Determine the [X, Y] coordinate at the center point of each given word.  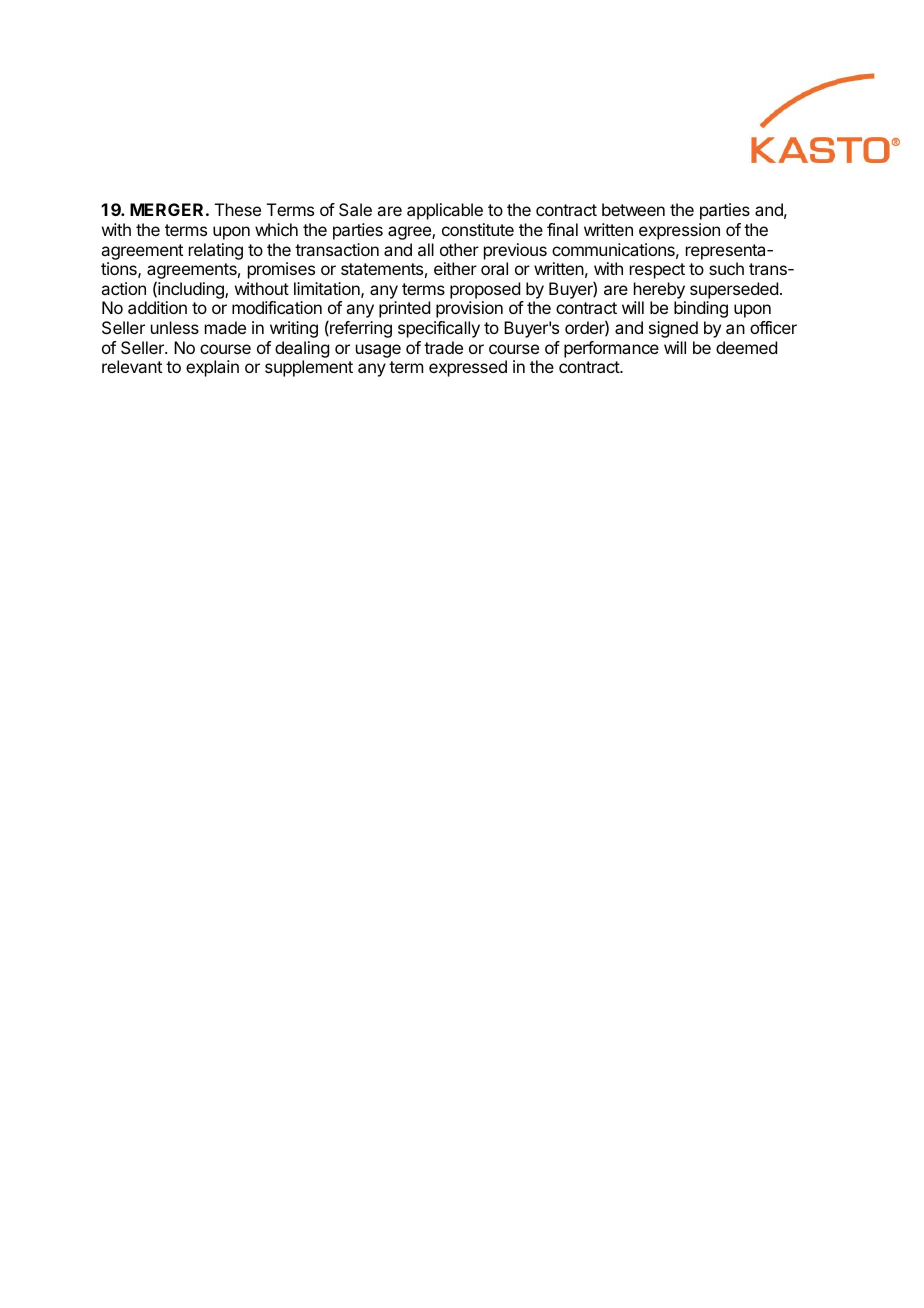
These [238, 209]
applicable [445, 211]
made [225, 327]
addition [157, 307]
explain [212, 368]
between [633, 209]
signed [673, 329]
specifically [439, 329]
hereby [659, 290]
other [459, 249]
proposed [485, 290]
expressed [468, 368]
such [726, 268]
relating [216, 251]
